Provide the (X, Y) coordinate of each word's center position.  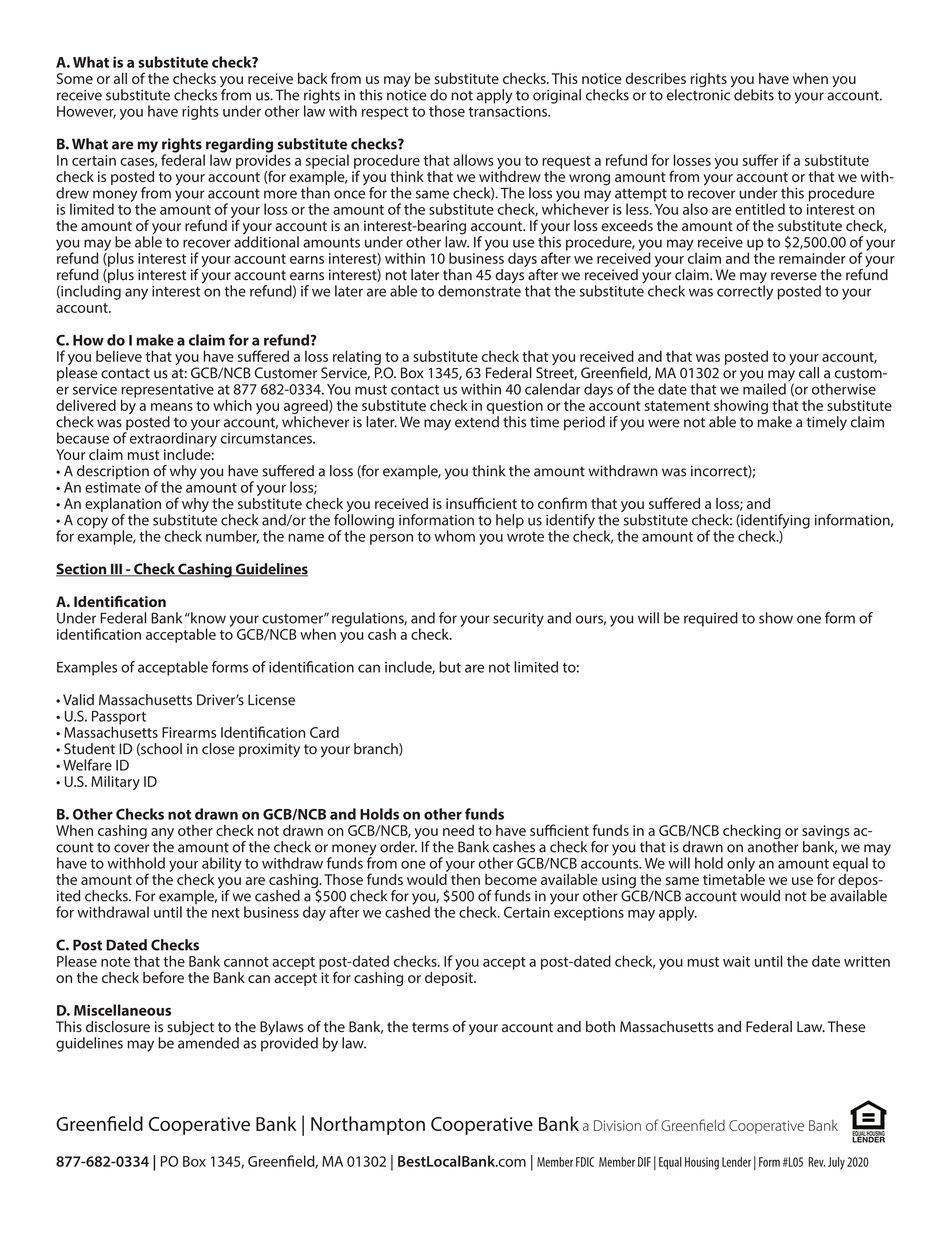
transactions (509, 111)
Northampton (368, 1125)
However (86, 112)
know (207, 618)
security (518, 620)
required (711, 619)
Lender (736, 1162)
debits (754, 95)
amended (208, 1042)
